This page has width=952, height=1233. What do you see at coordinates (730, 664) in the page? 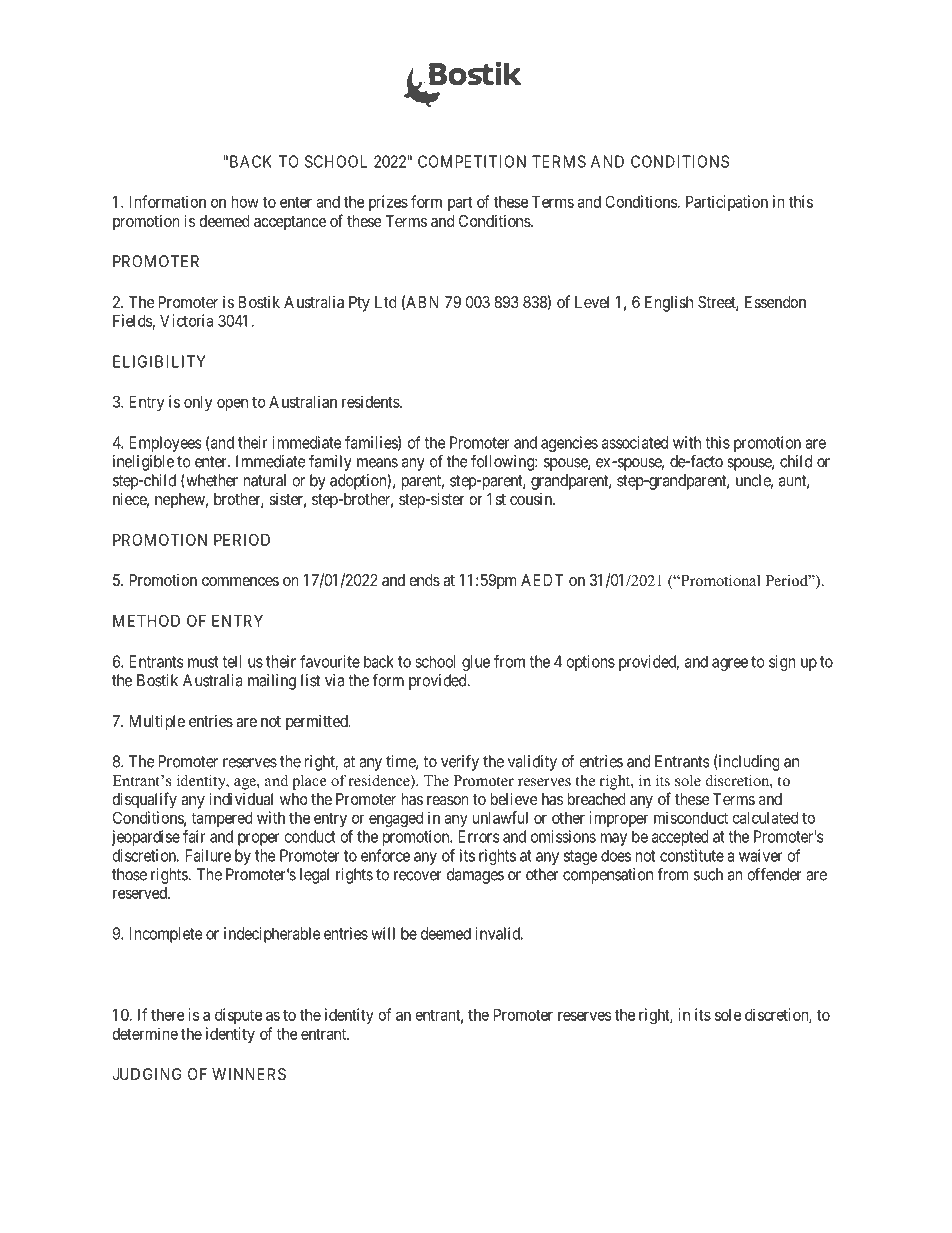
I see `agree` at bounding box center [730, 664].
